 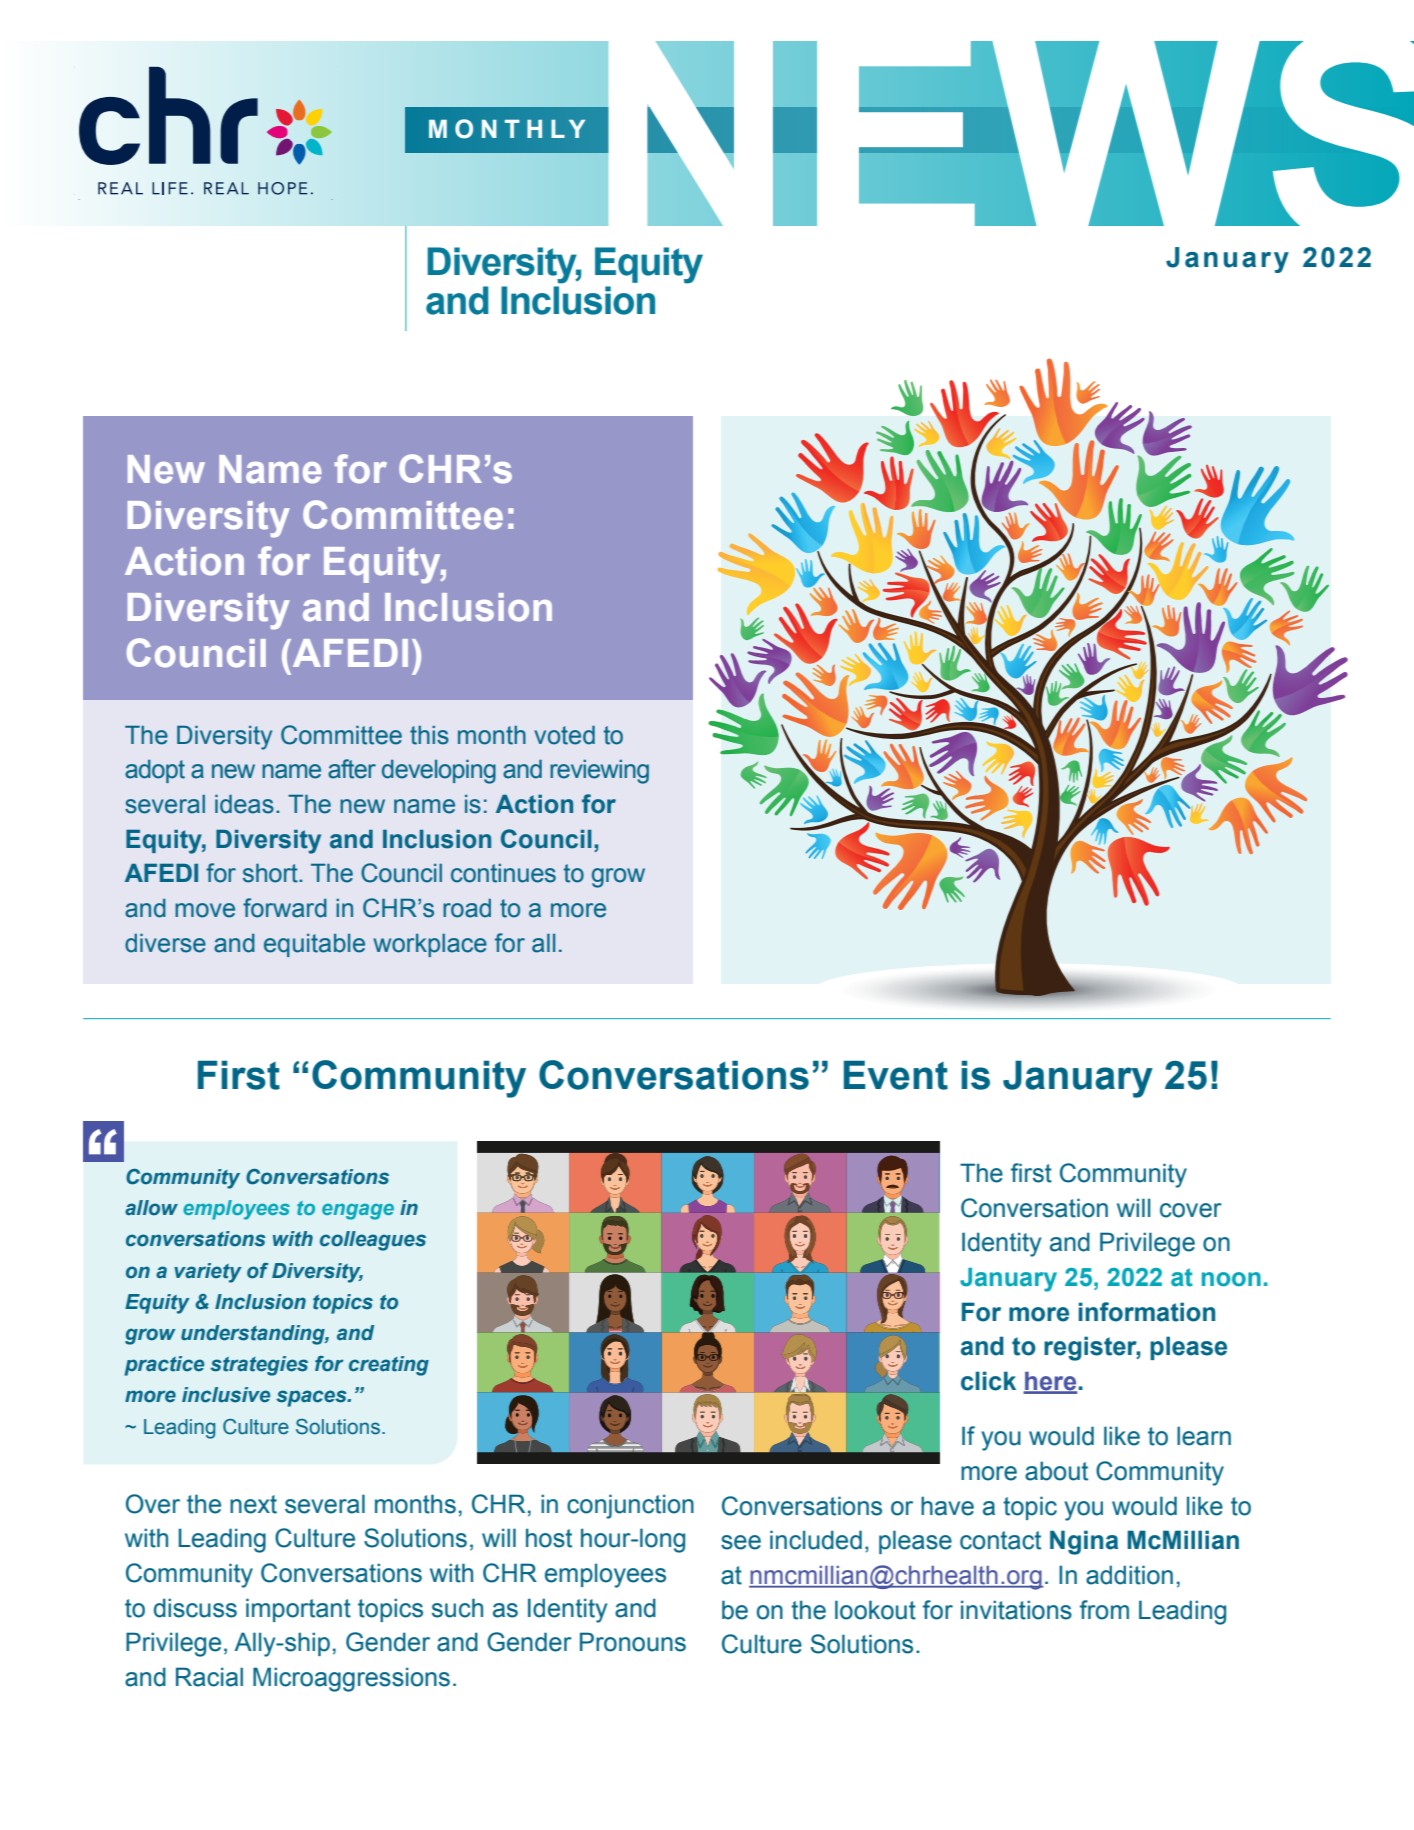 I want to click on colleagues, so click(x=373, y=1241).
